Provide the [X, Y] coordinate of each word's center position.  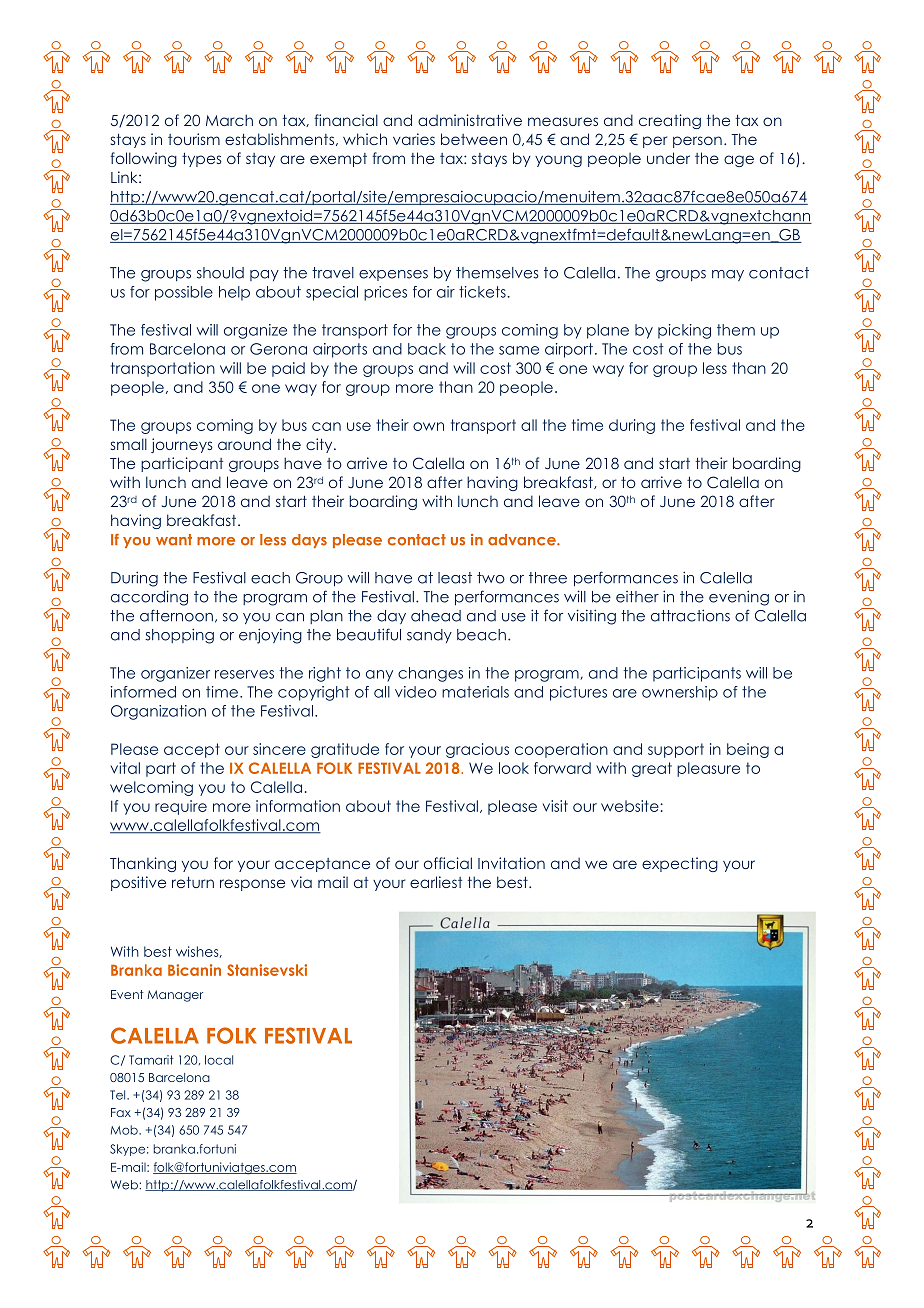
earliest [436, 882]
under [668, 158]
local [219, 1060]
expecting [680, 864]
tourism [194, 139]
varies [414, 139]
